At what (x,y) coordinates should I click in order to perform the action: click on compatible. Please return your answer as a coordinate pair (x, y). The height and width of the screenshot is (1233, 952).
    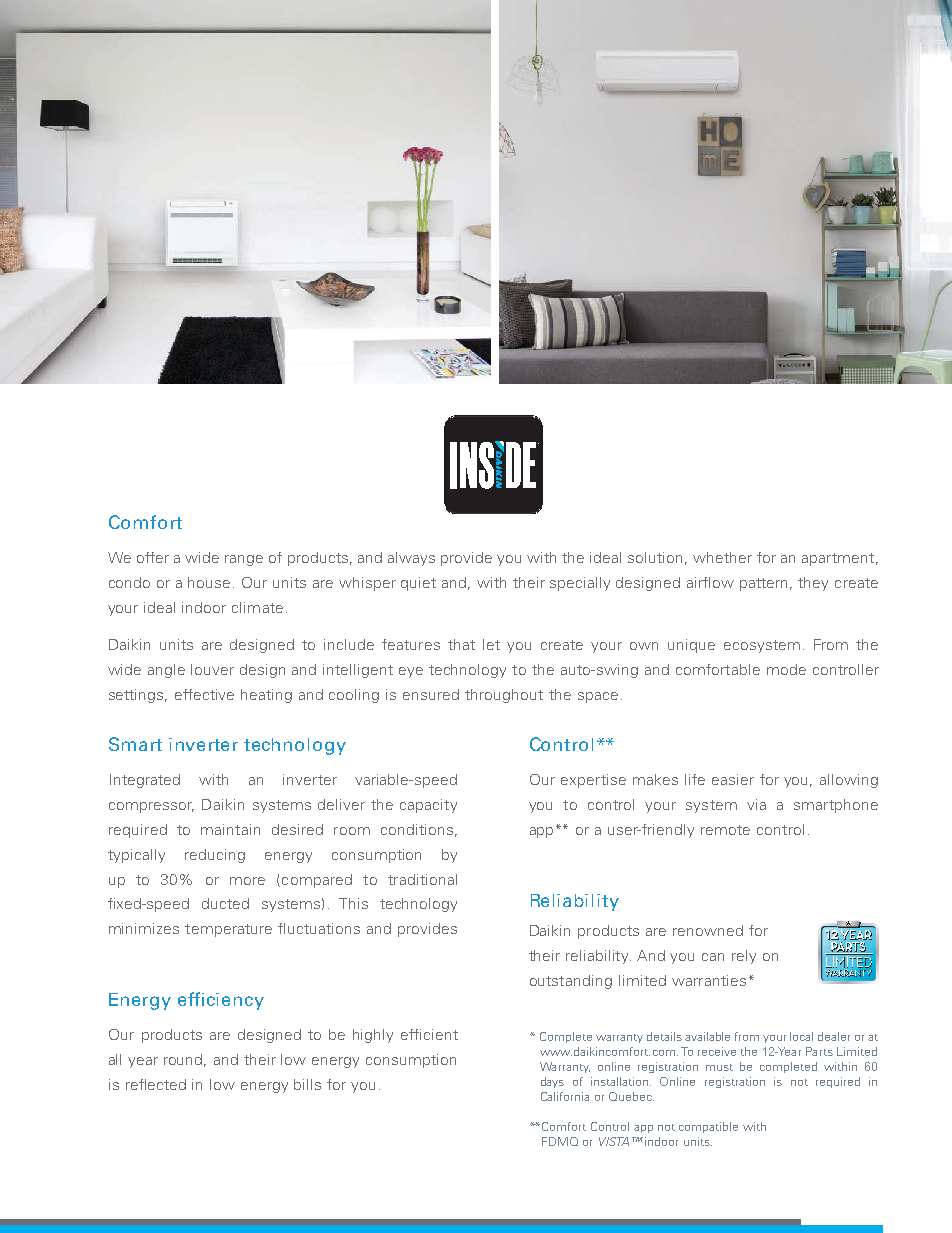
    Looking at the image, I should click on (708, 1127).
